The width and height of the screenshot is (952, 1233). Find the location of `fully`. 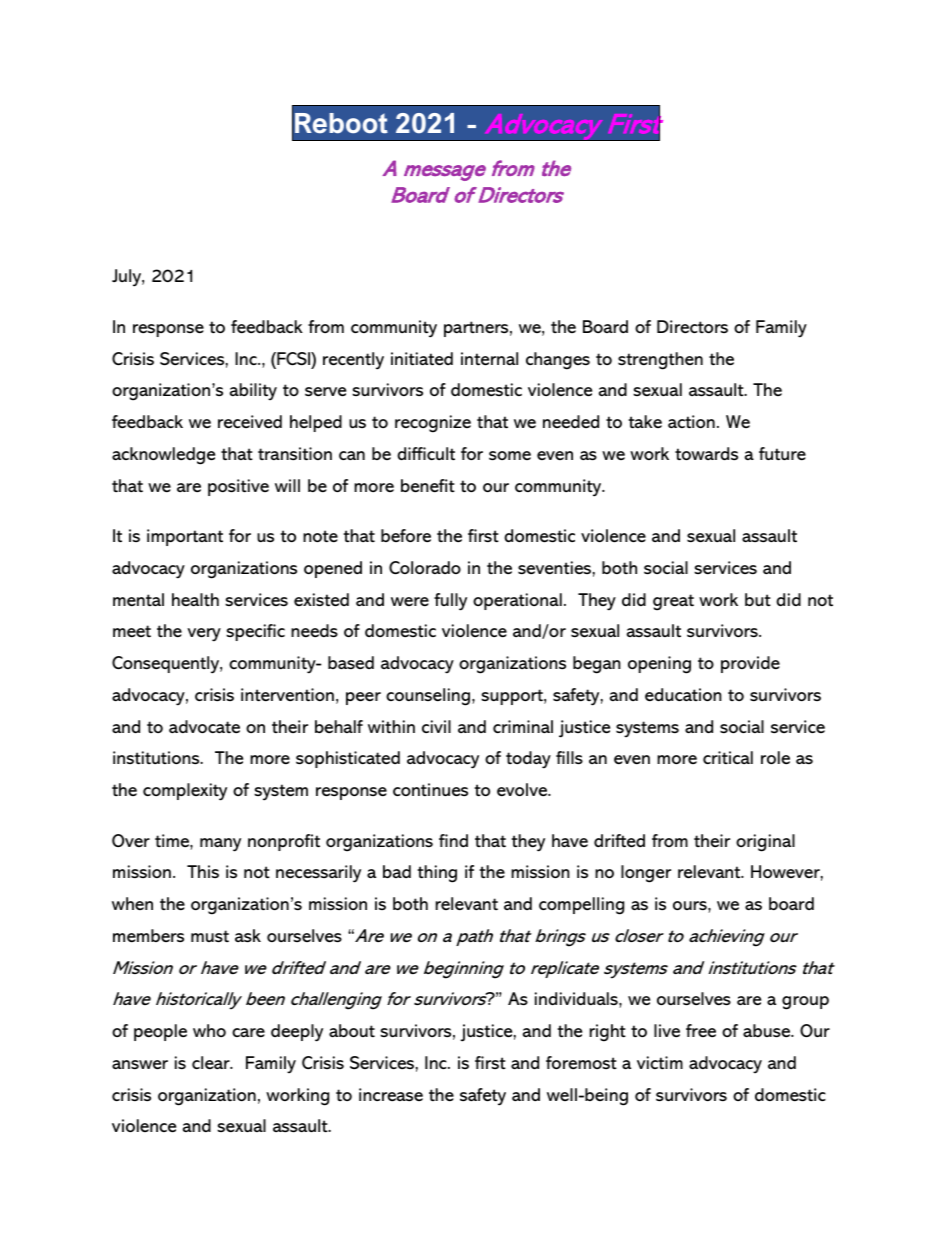

fully is located at coordinates (450, 602).
